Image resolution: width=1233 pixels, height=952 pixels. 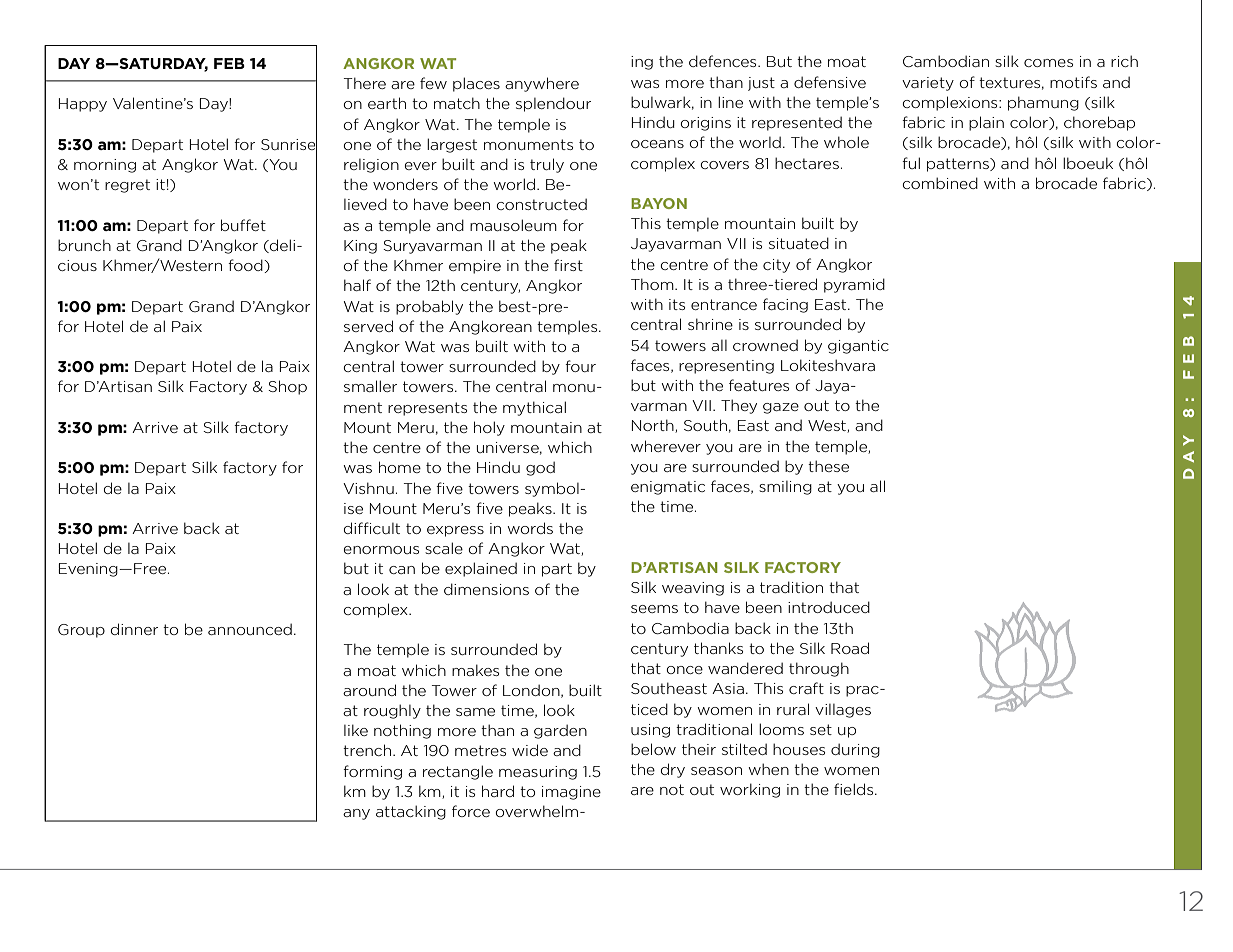 What do you see at coordinates (246, 266) in the screenshot?
I see `food` at bounding box center [246, 266].
